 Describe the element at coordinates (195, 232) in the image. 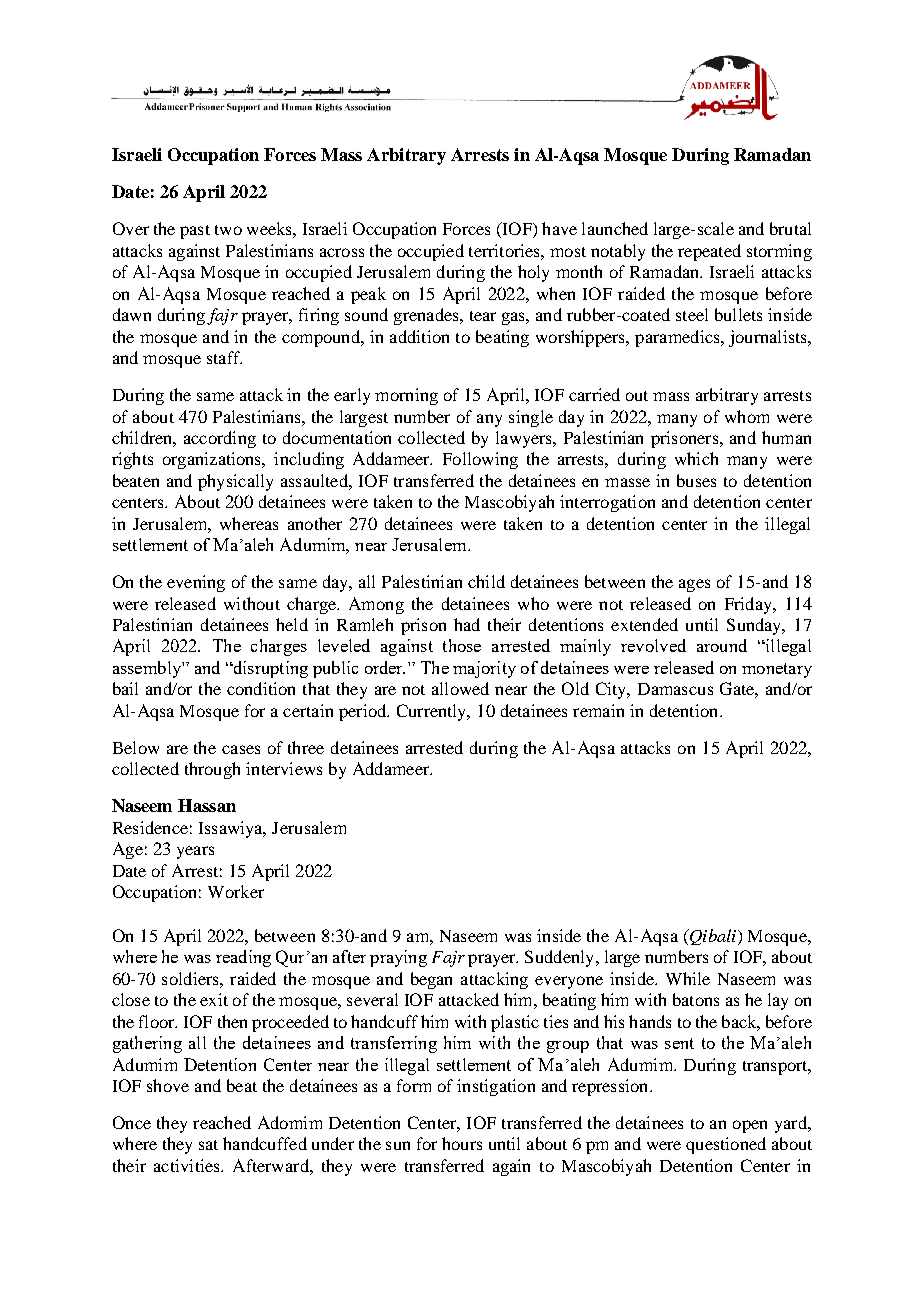

I see `past` at that location.
